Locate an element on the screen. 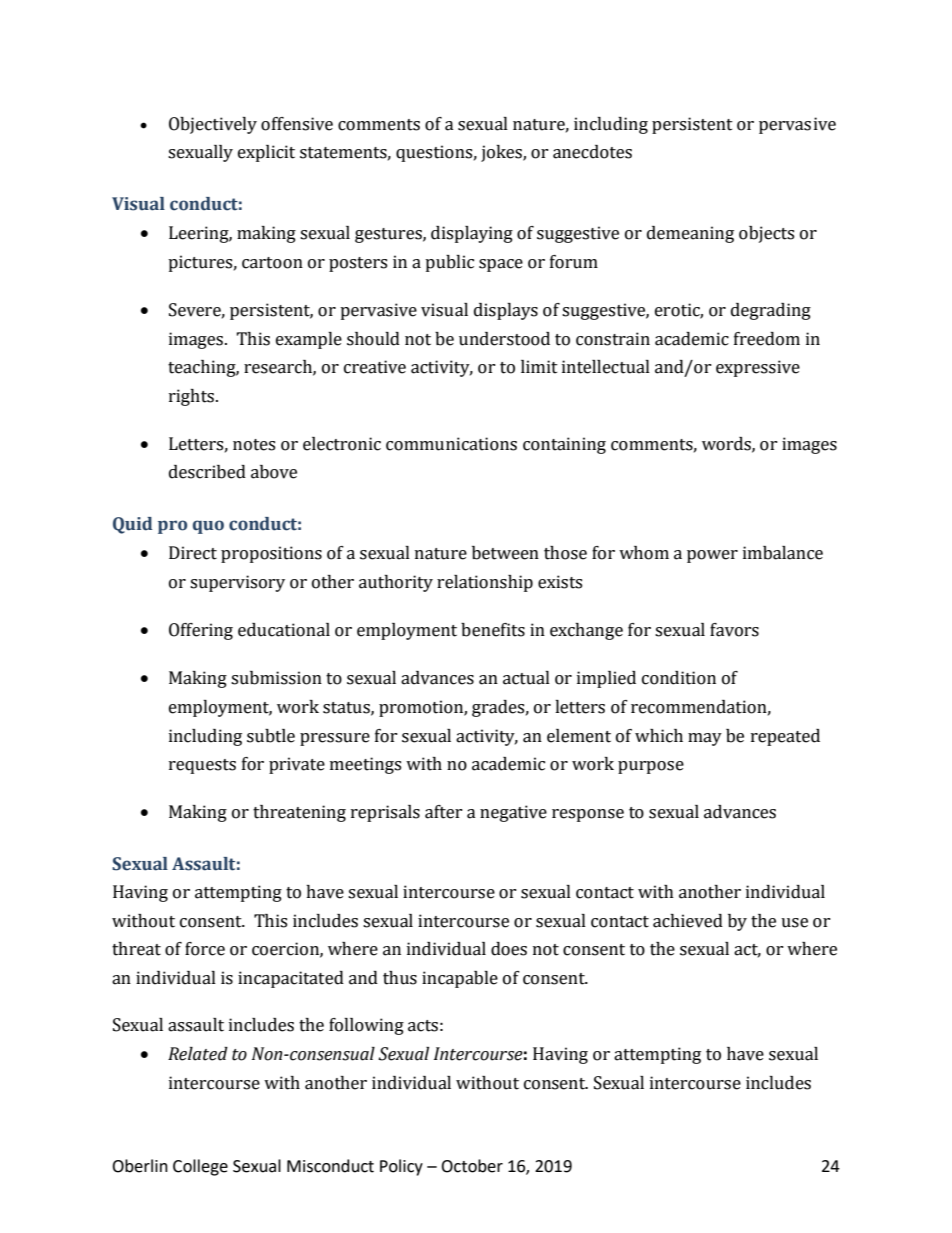  jokes is located at coordinates (502, 153).
